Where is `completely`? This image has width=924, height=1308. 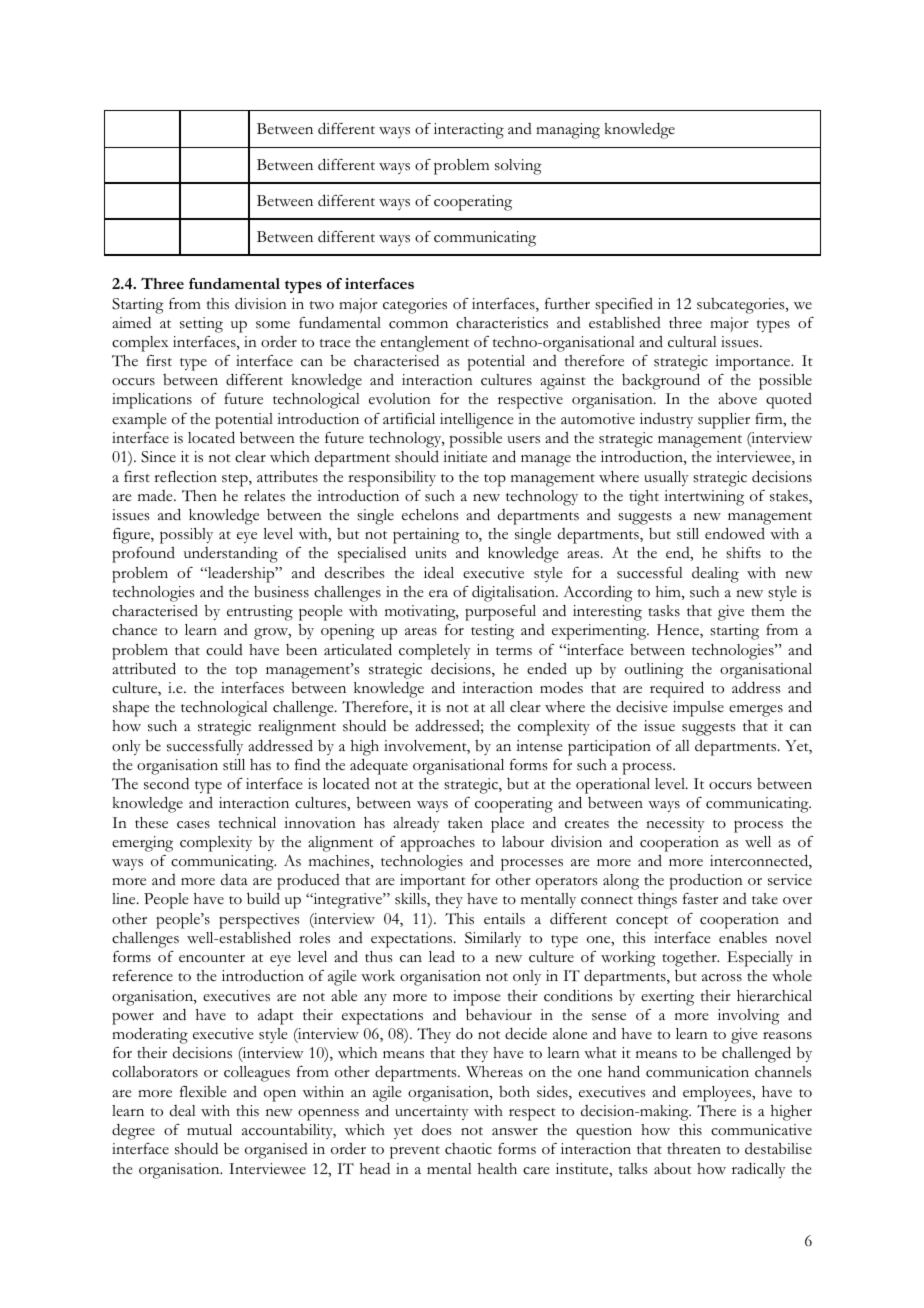
completely is located at coordinates (435, 652).
